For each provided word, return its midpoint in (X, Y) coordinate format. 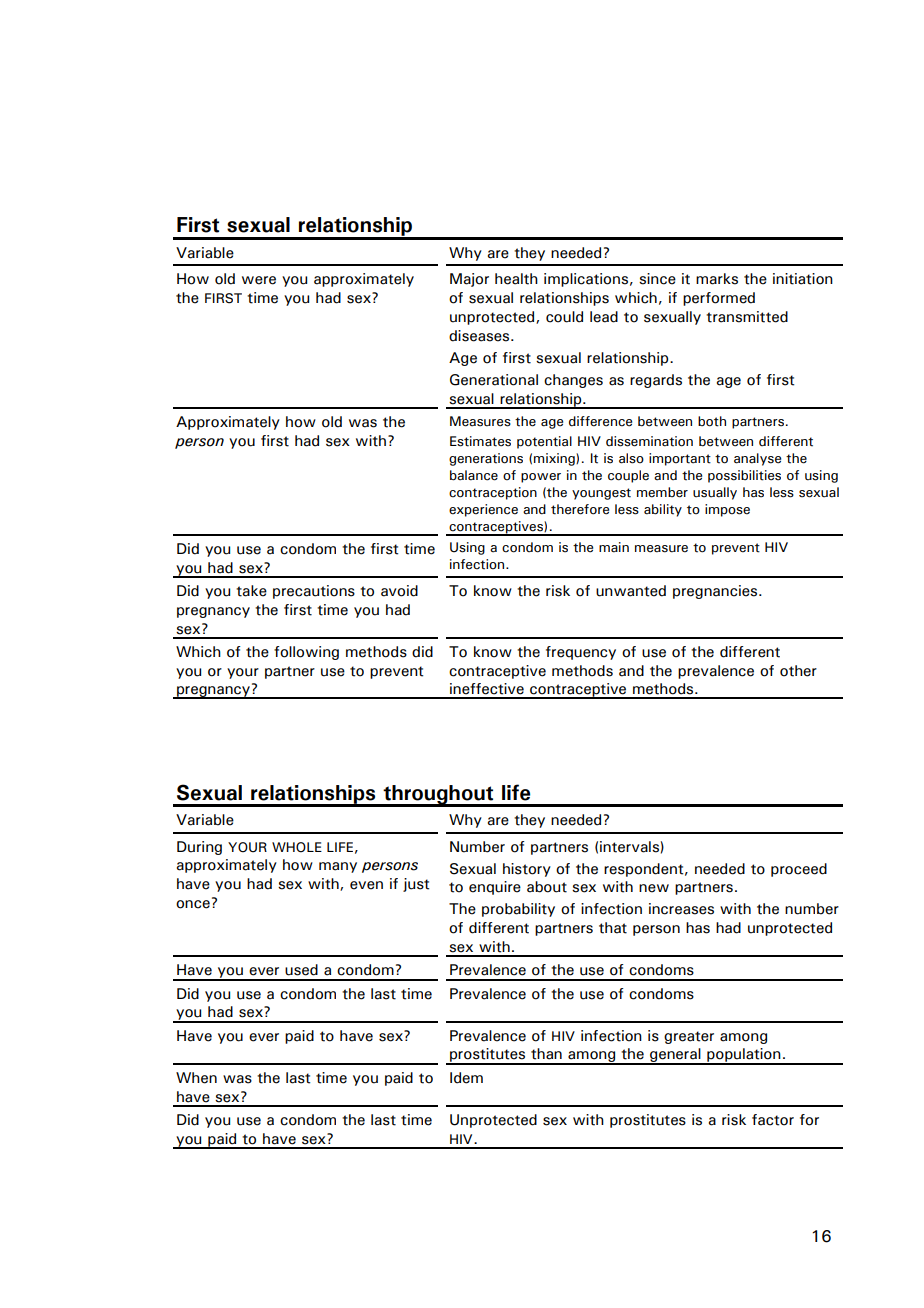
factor (773, 1120)
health (516, 279)
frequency (581, 653)
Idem (466, 1078)
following (306, 653)
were (259, 280)
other (798, 671)
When (196, 1078)
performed (719, 299)
